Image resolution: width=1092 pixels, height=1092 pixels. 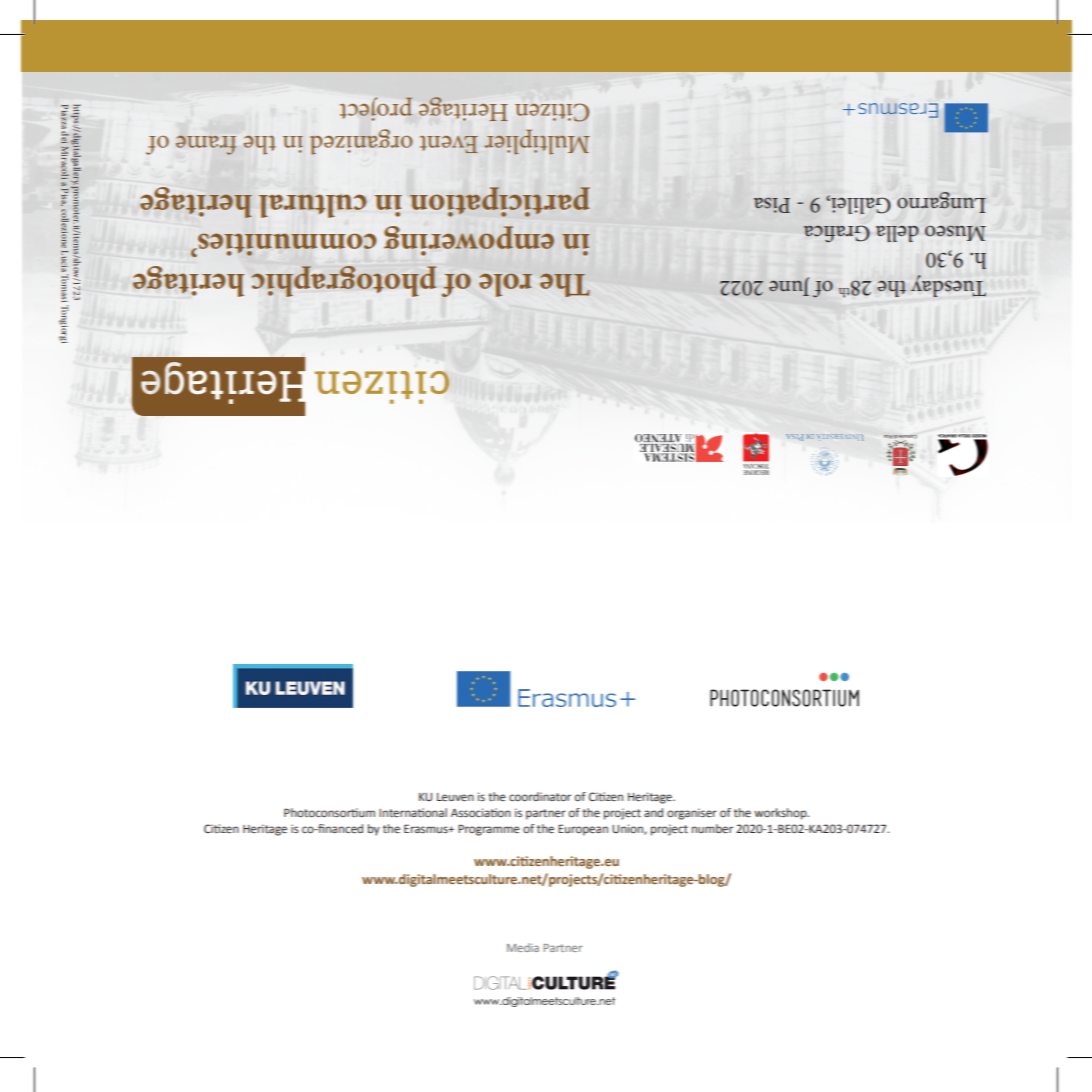 What do you see at coordinates (455, 797) in the screenshot?
I see `Leuven` at bounding box center [455, 797].
